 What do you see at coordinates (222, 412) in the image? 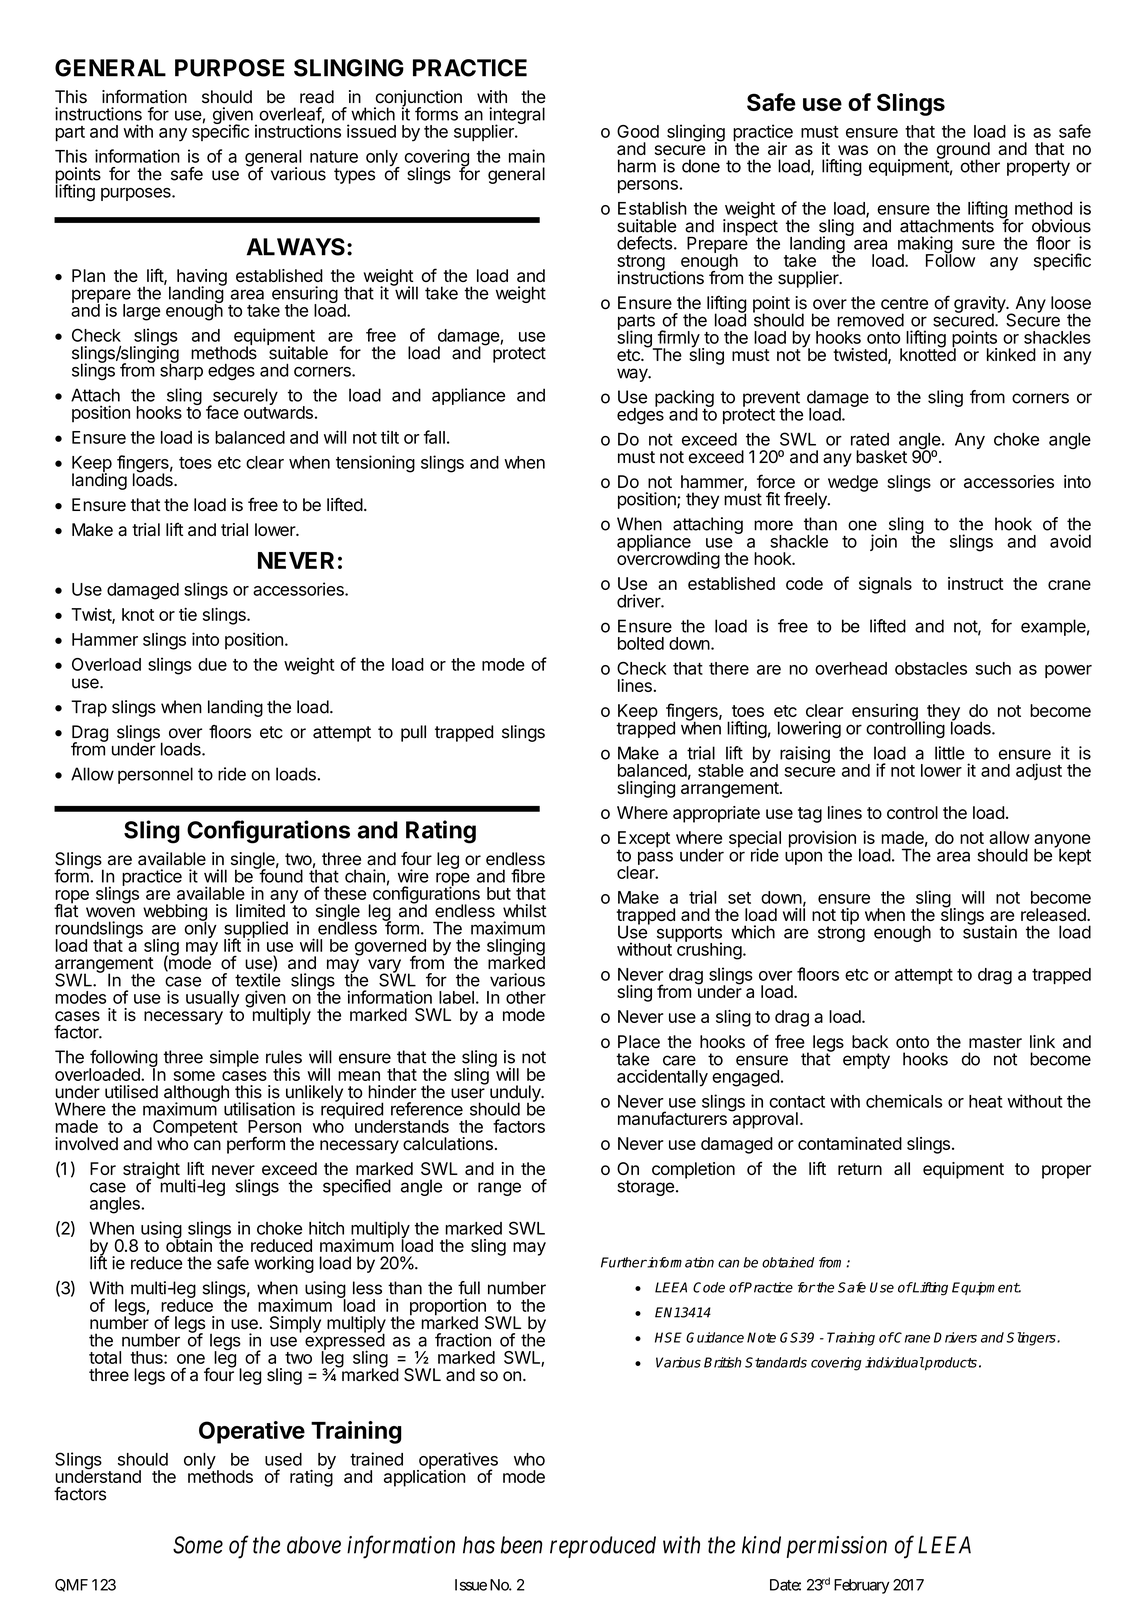
I see `face` at bounding box center [222, 412].
